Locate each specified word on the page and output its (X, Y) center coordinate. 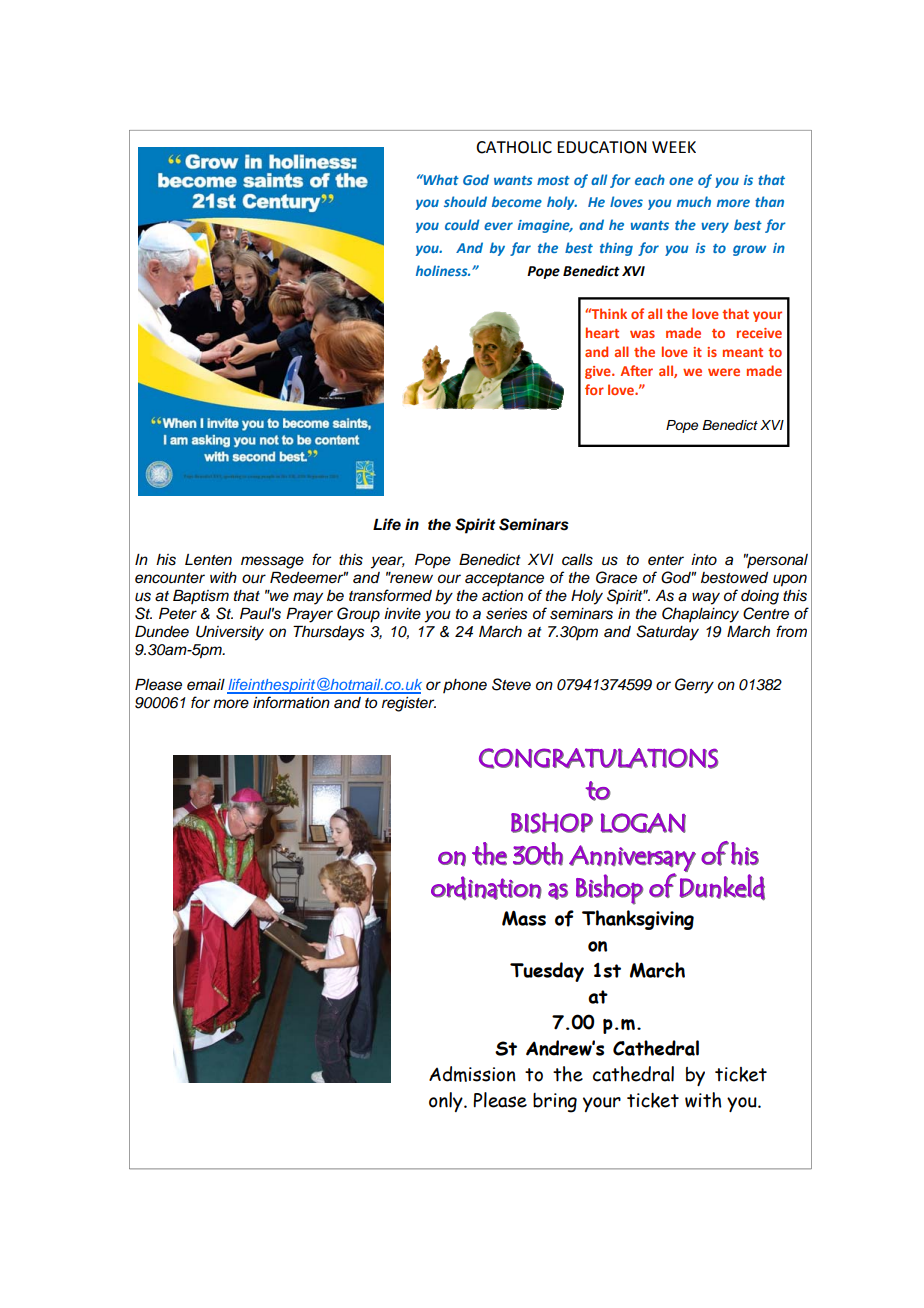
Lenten (208, 559)
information (291, 702)
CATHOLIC (514, 147)
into (704, 559)
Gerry (694, 686)
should (465, 201)
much (694, 201)
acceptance (504, 579)
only (447, 1102)
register (409, 704)
